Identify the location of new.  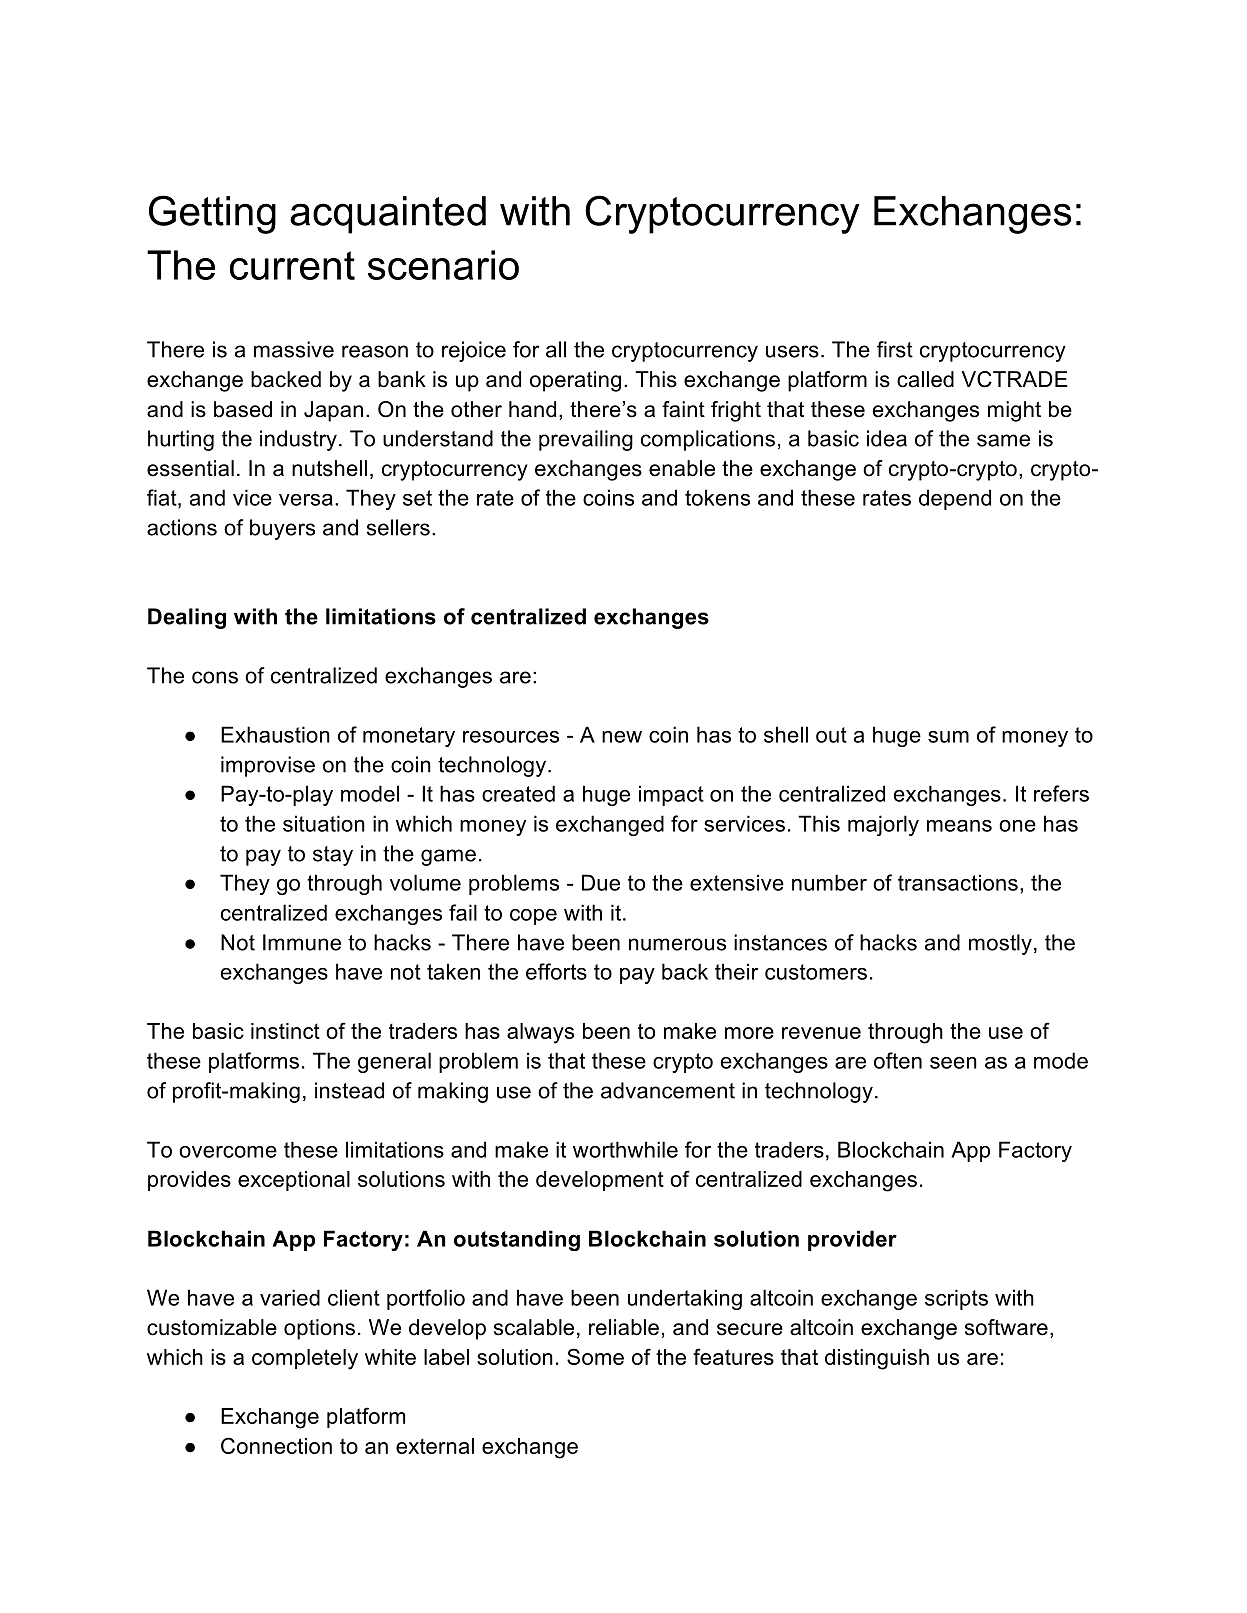
(622, 737).
